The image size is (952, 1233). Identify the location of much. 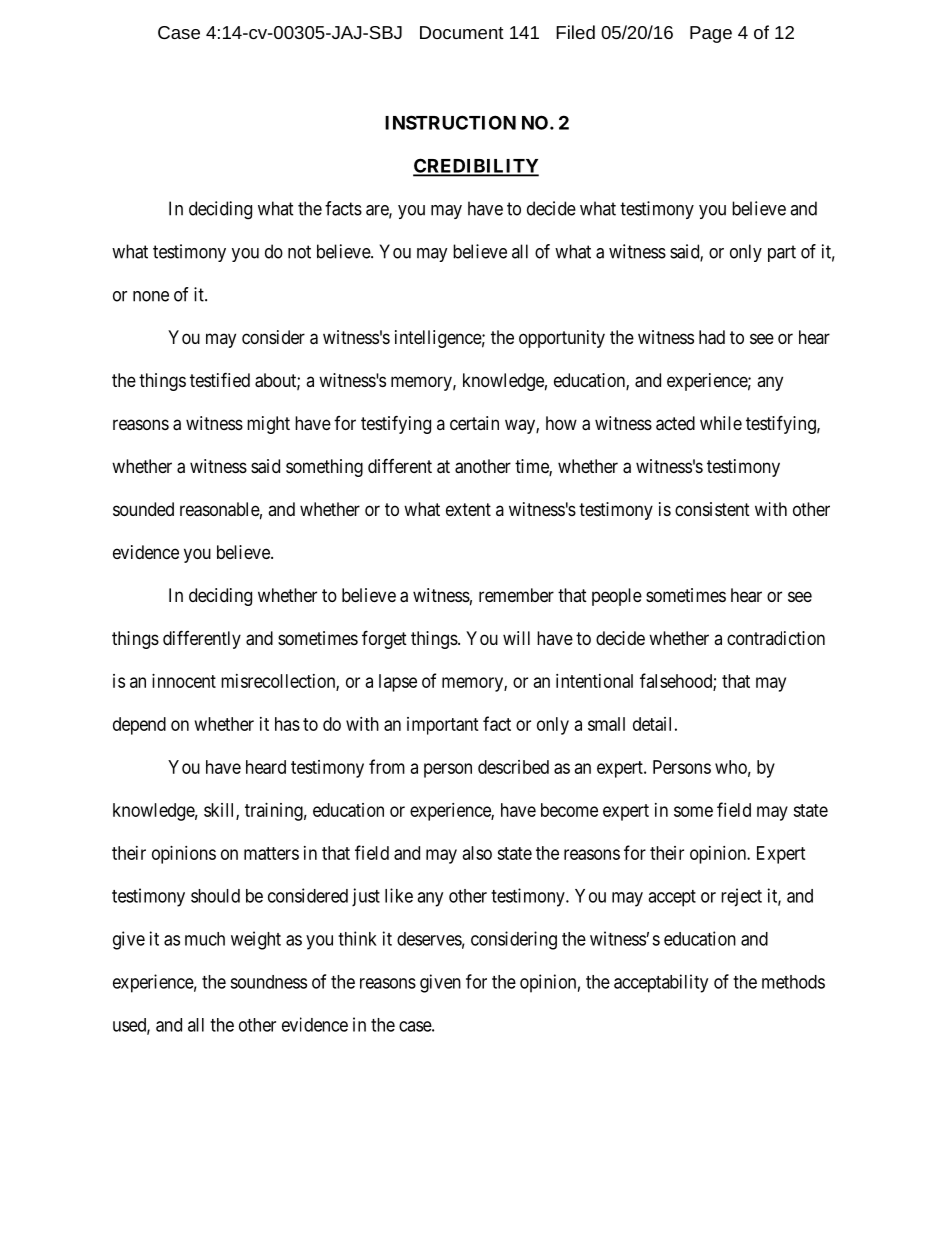
(205, 939).
